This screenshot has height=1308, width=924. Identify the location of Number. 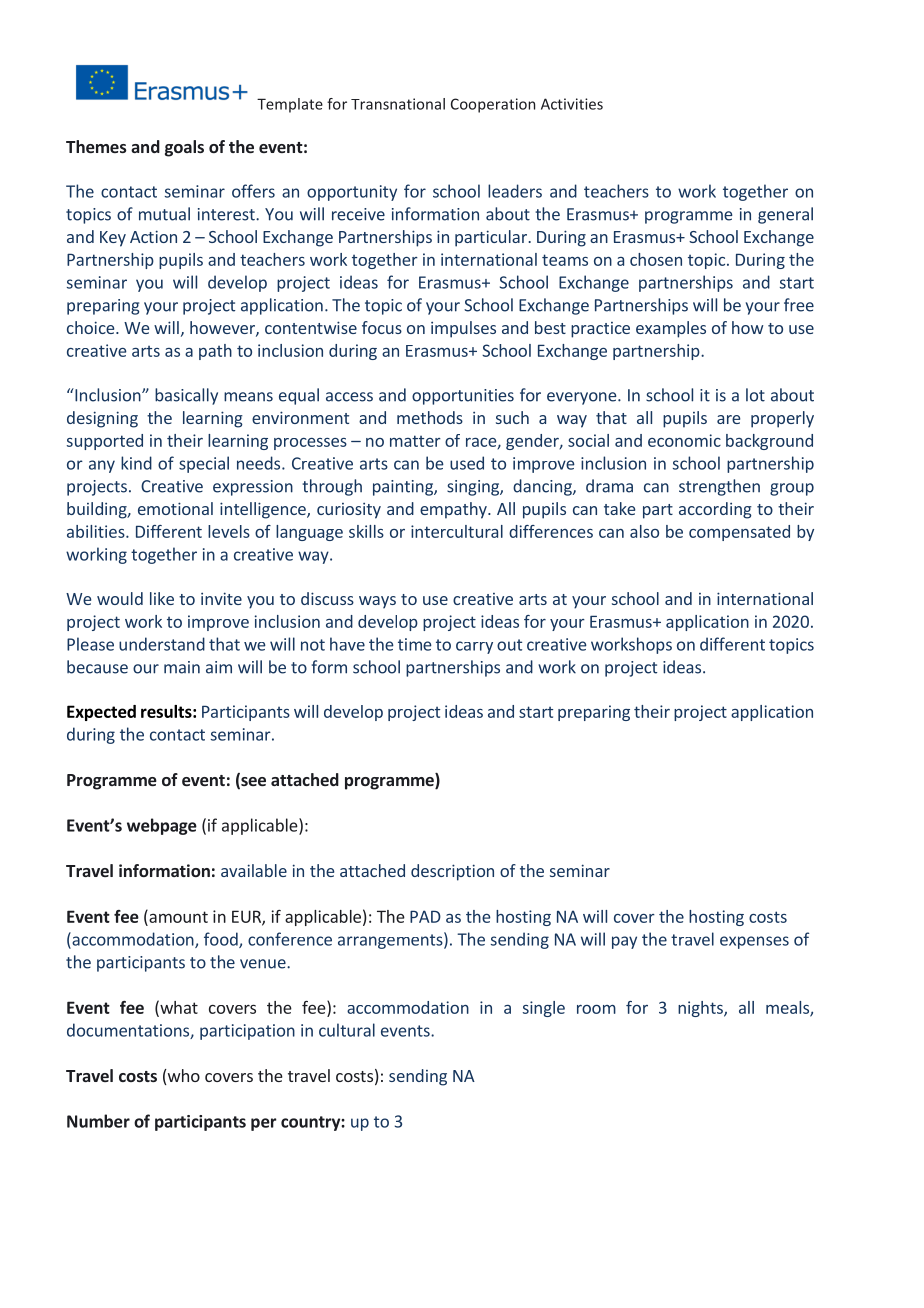
(98, 1121).
